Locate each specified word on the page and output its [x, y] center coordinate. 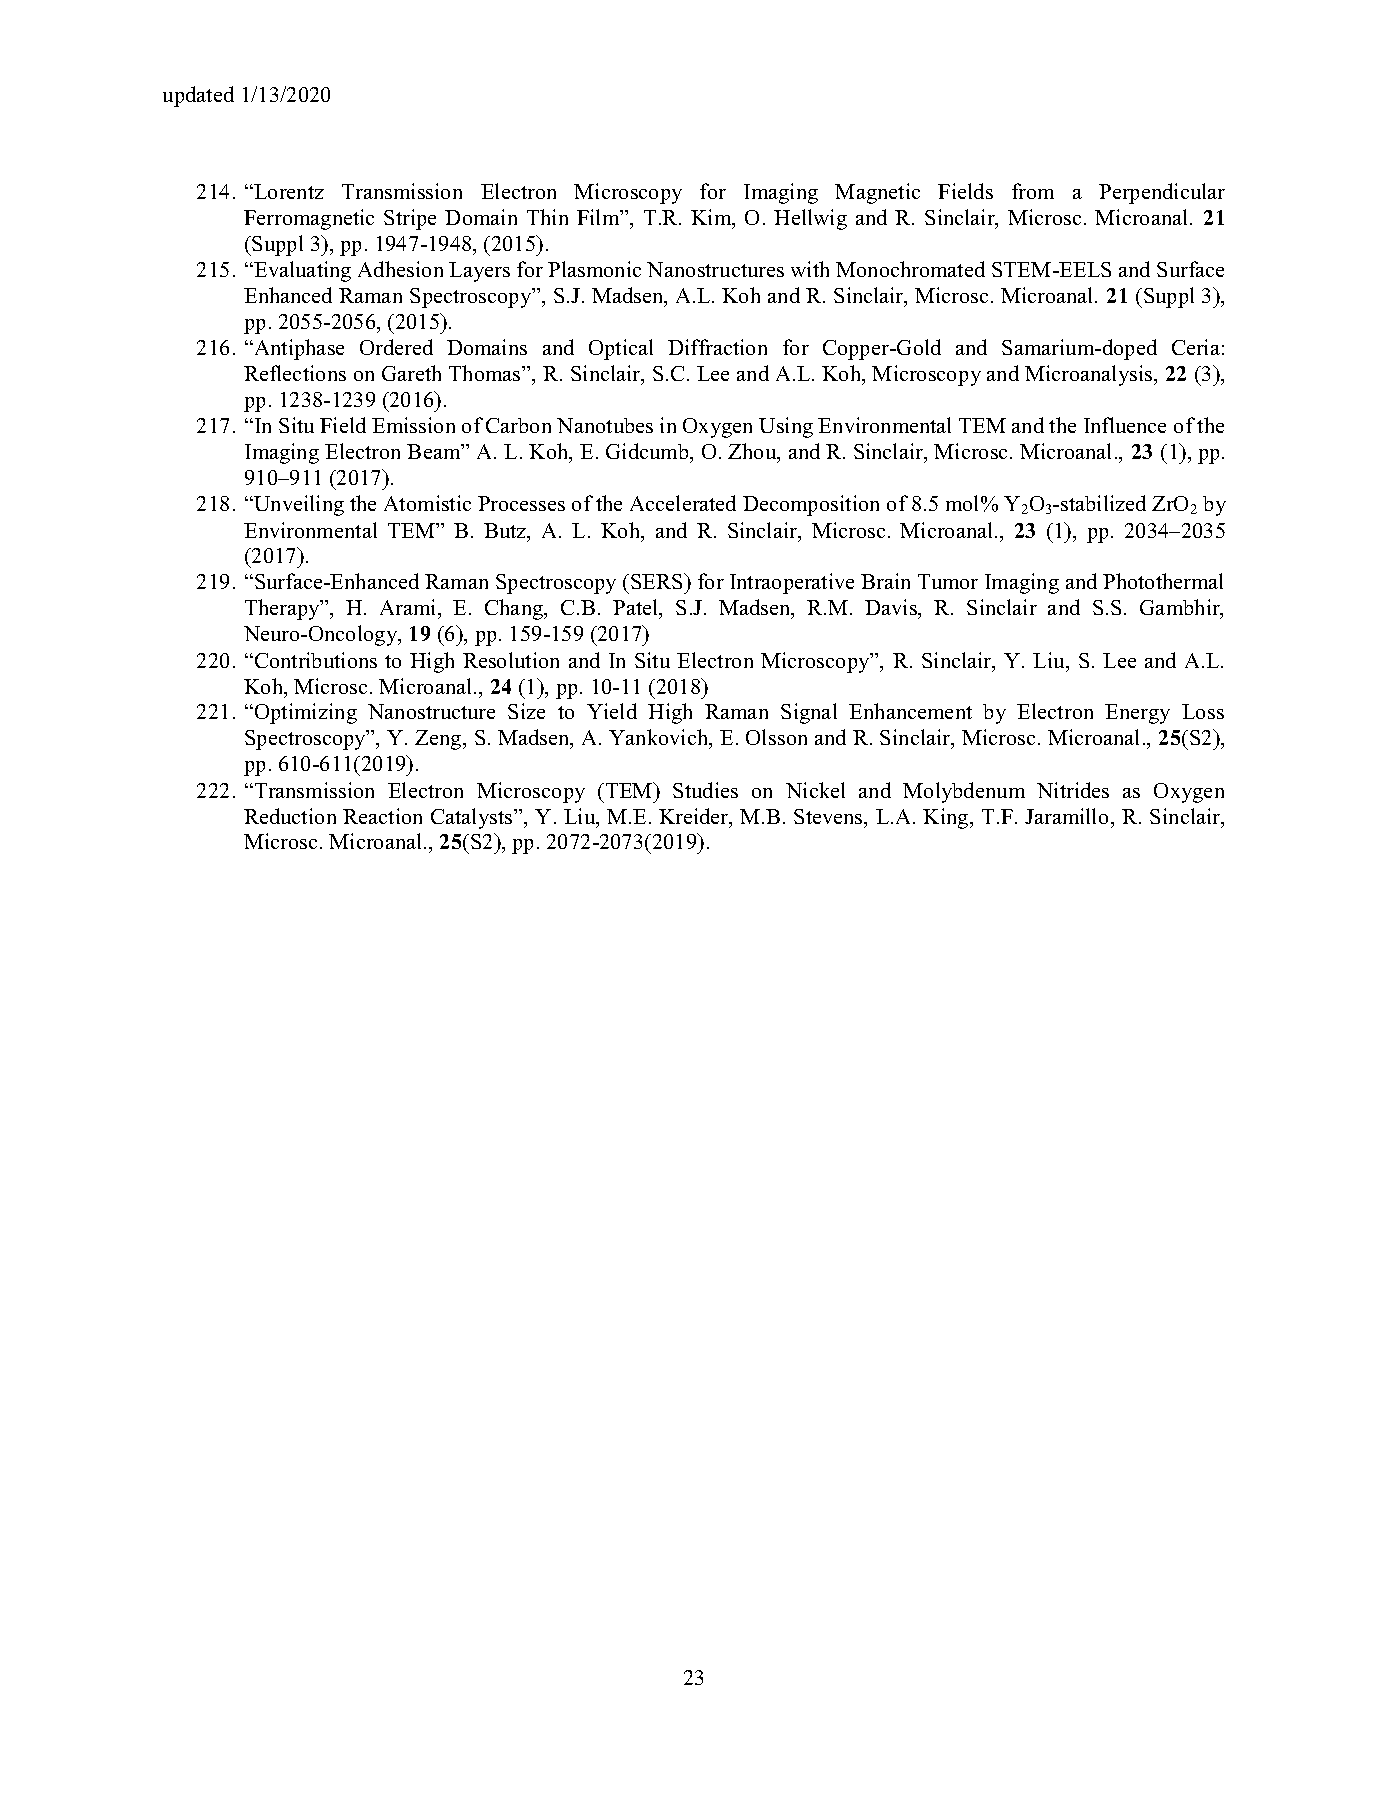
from [1033, 191]
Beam [435, 451]
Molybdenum [964, 792]
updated [198, 96]
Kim [712, 218]
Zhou [753, 453]
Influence [1125, 425]
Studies [705, 790]
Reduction [290, 816]
